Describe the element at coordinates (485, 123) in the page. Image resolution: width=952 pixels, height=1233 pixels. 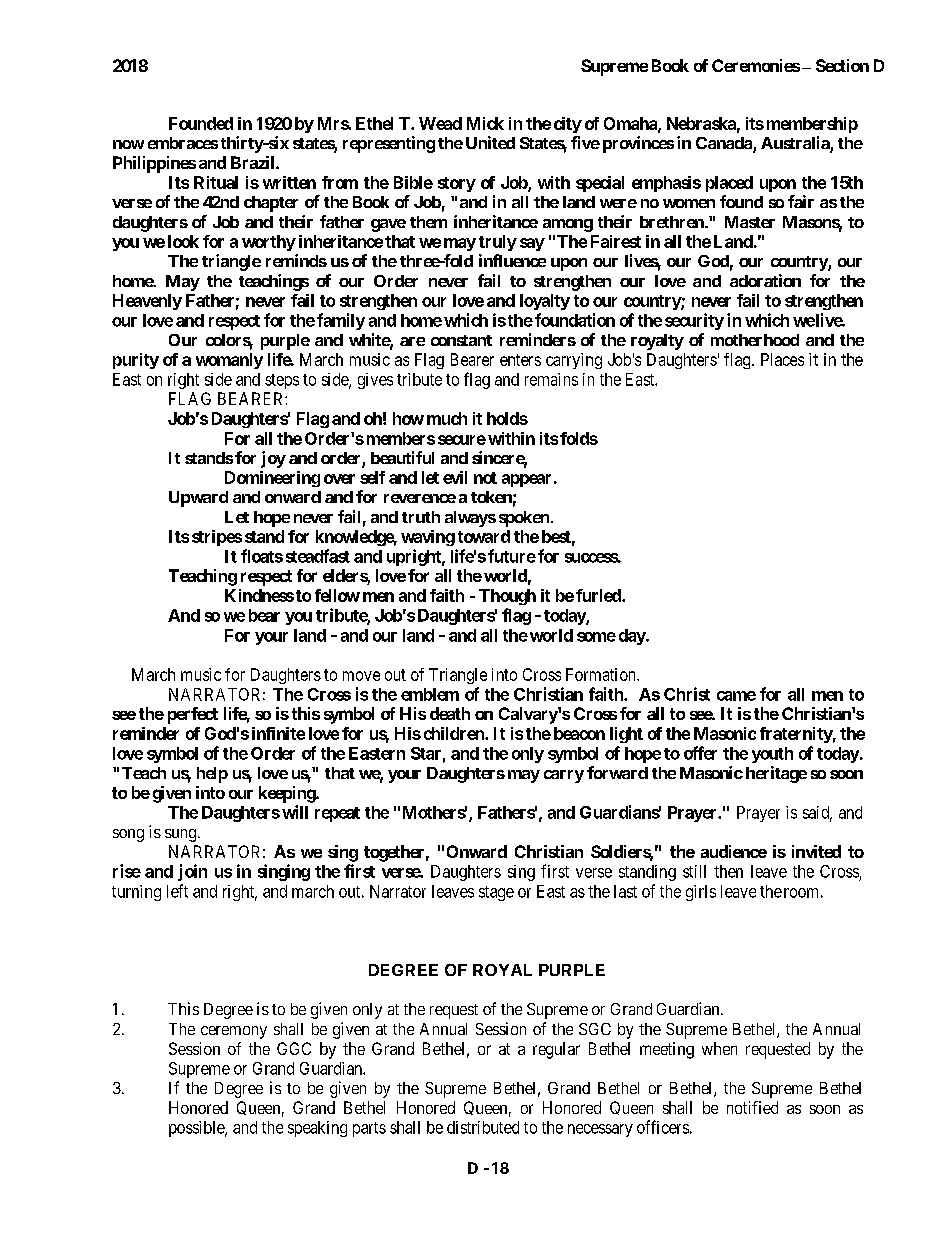
I see `Mick` at that location.
